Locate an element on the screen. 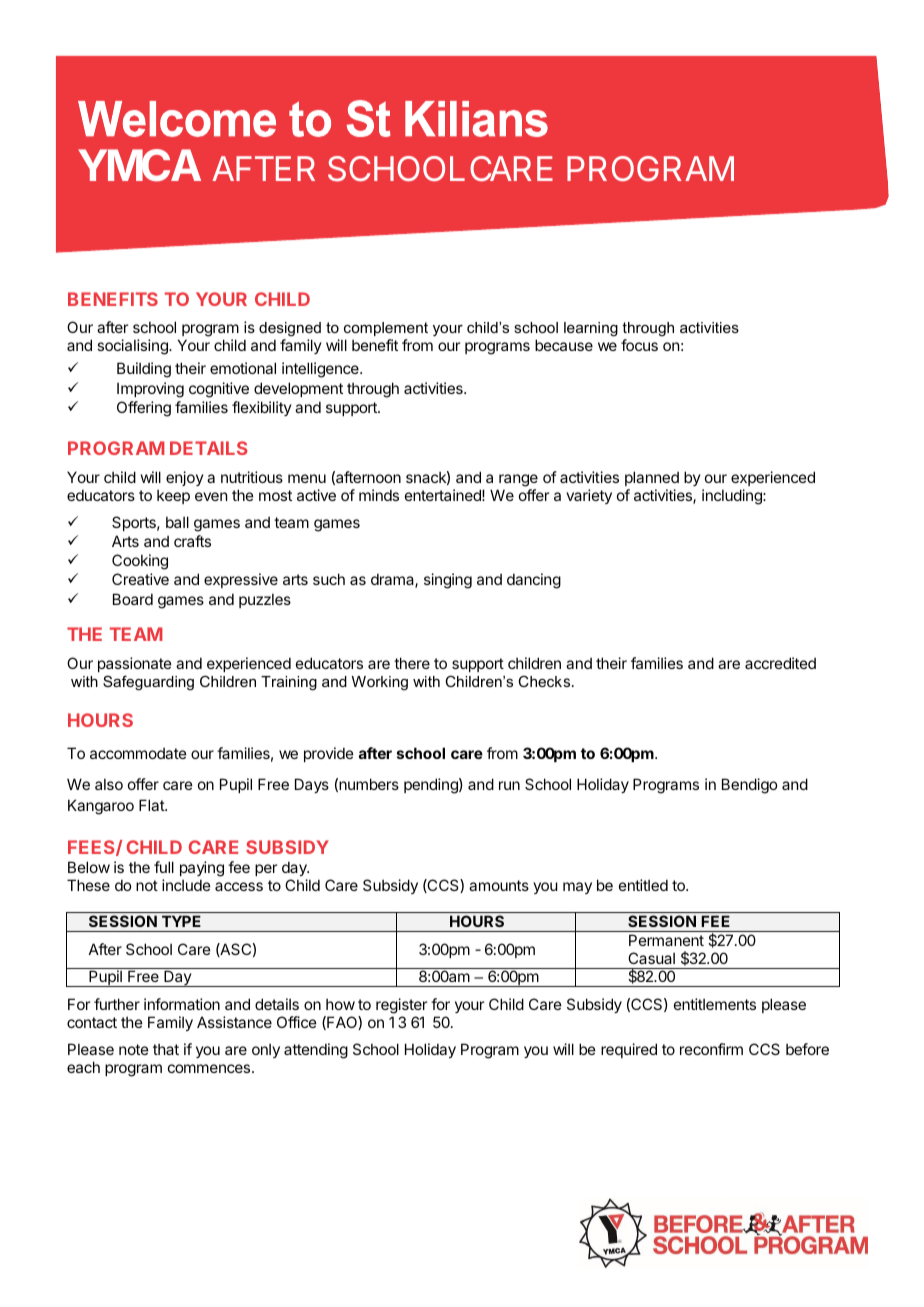  register is located at coordinates (401, 1007).
